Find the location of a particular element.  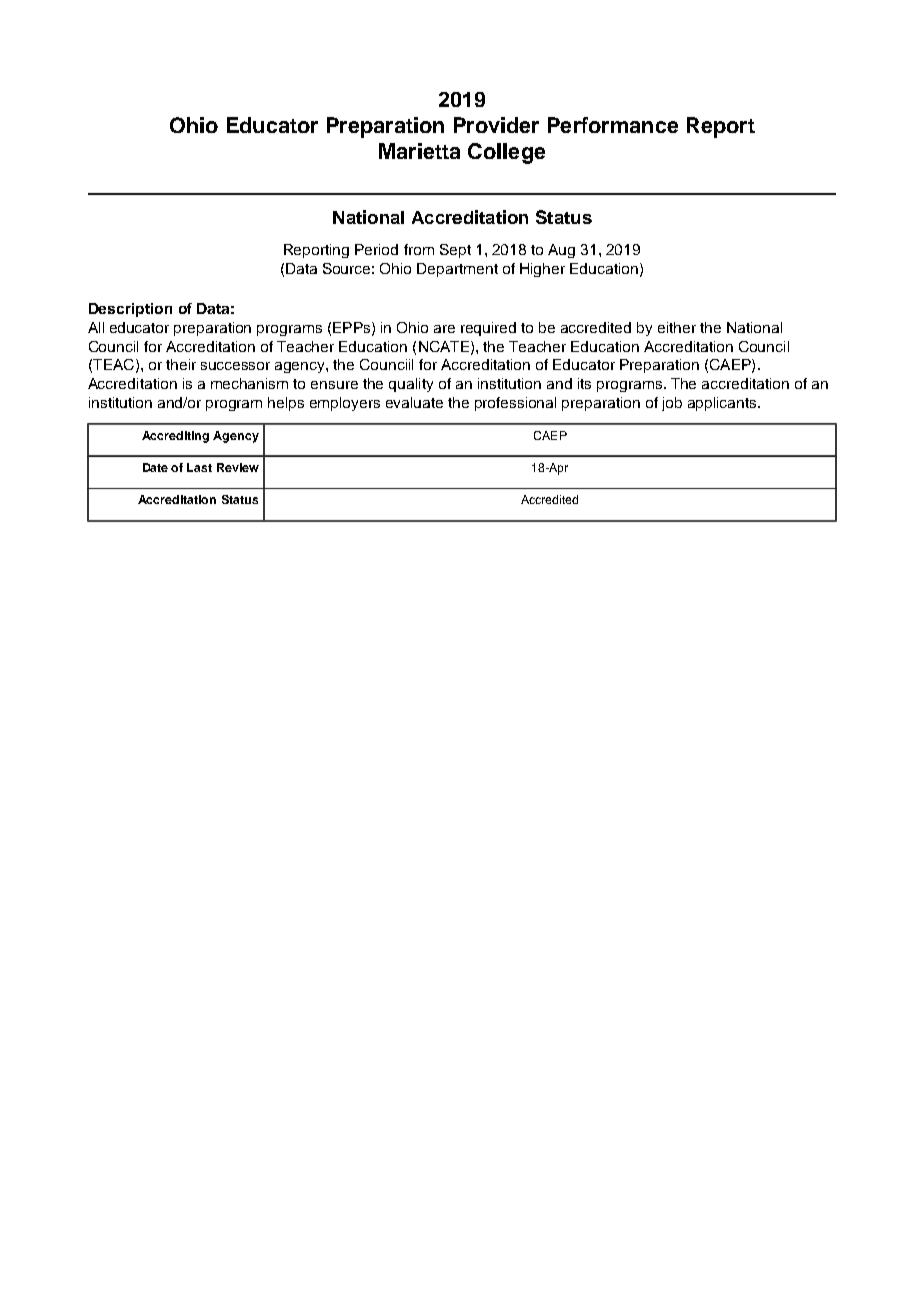

Department is located at coordinates (457, 270).
